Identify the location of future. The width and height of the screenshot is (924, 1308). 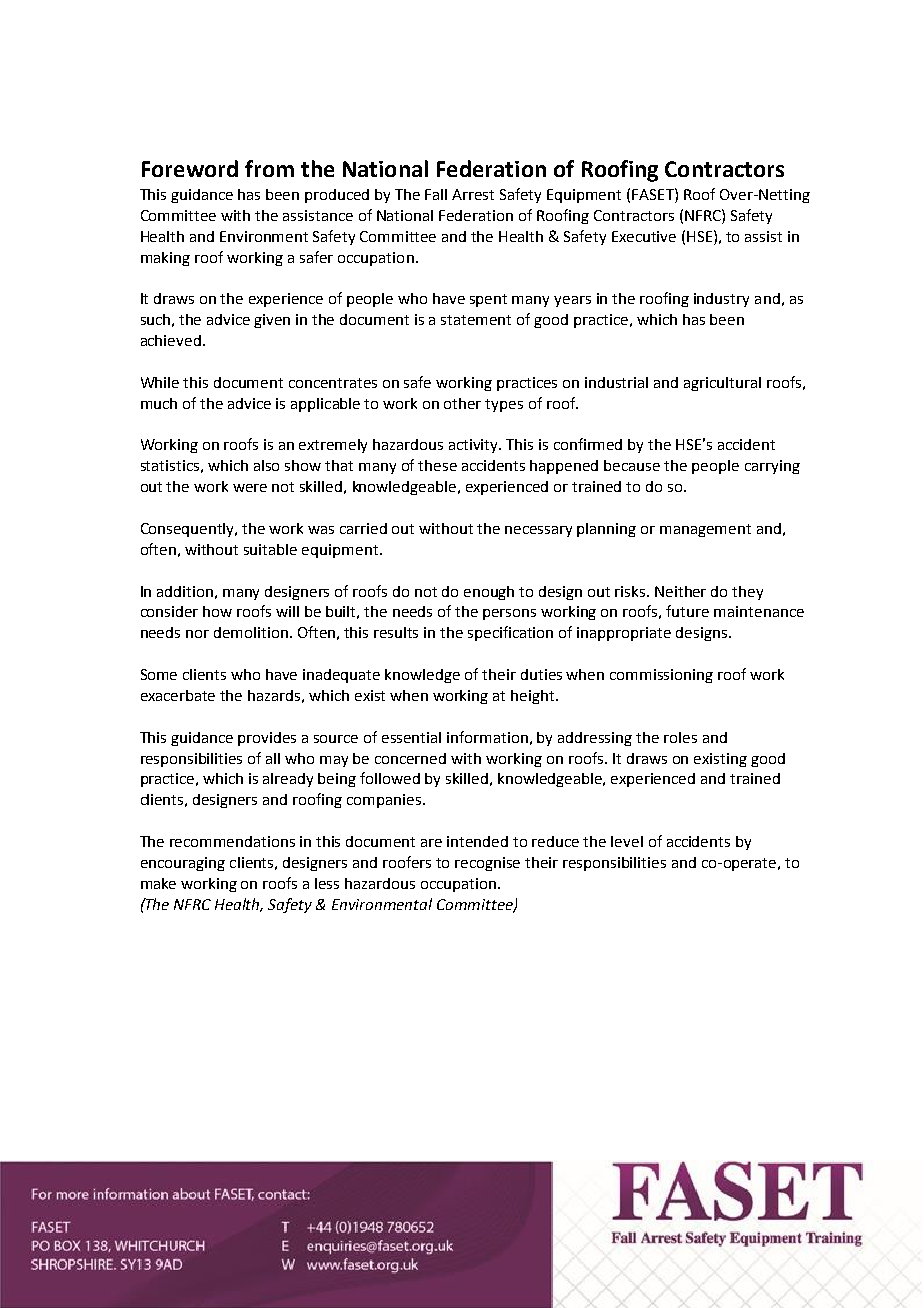
(687, 611).
